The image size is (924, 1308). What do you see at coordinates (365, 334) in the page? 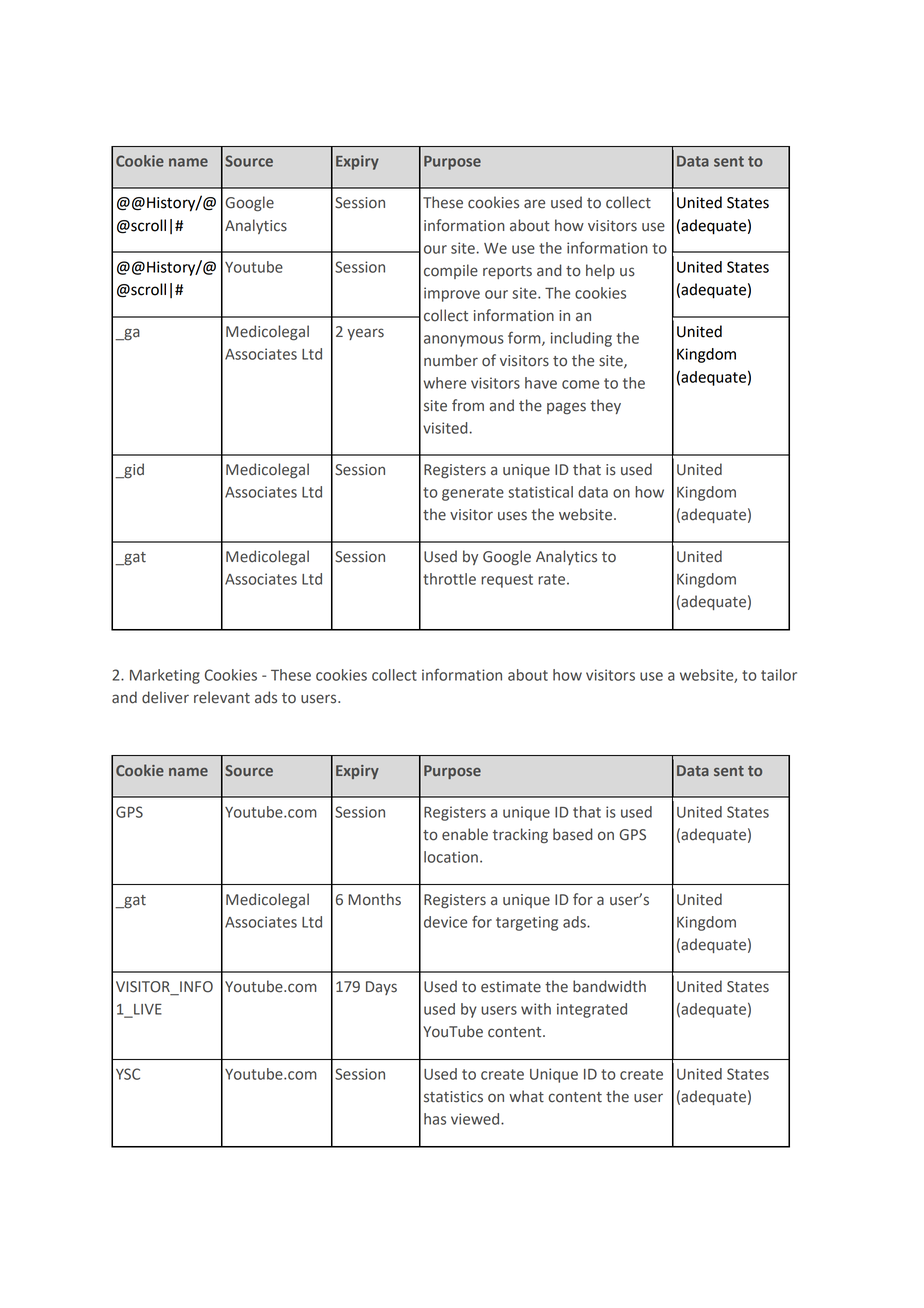
I see `years` at bounding box center [365, 334].
